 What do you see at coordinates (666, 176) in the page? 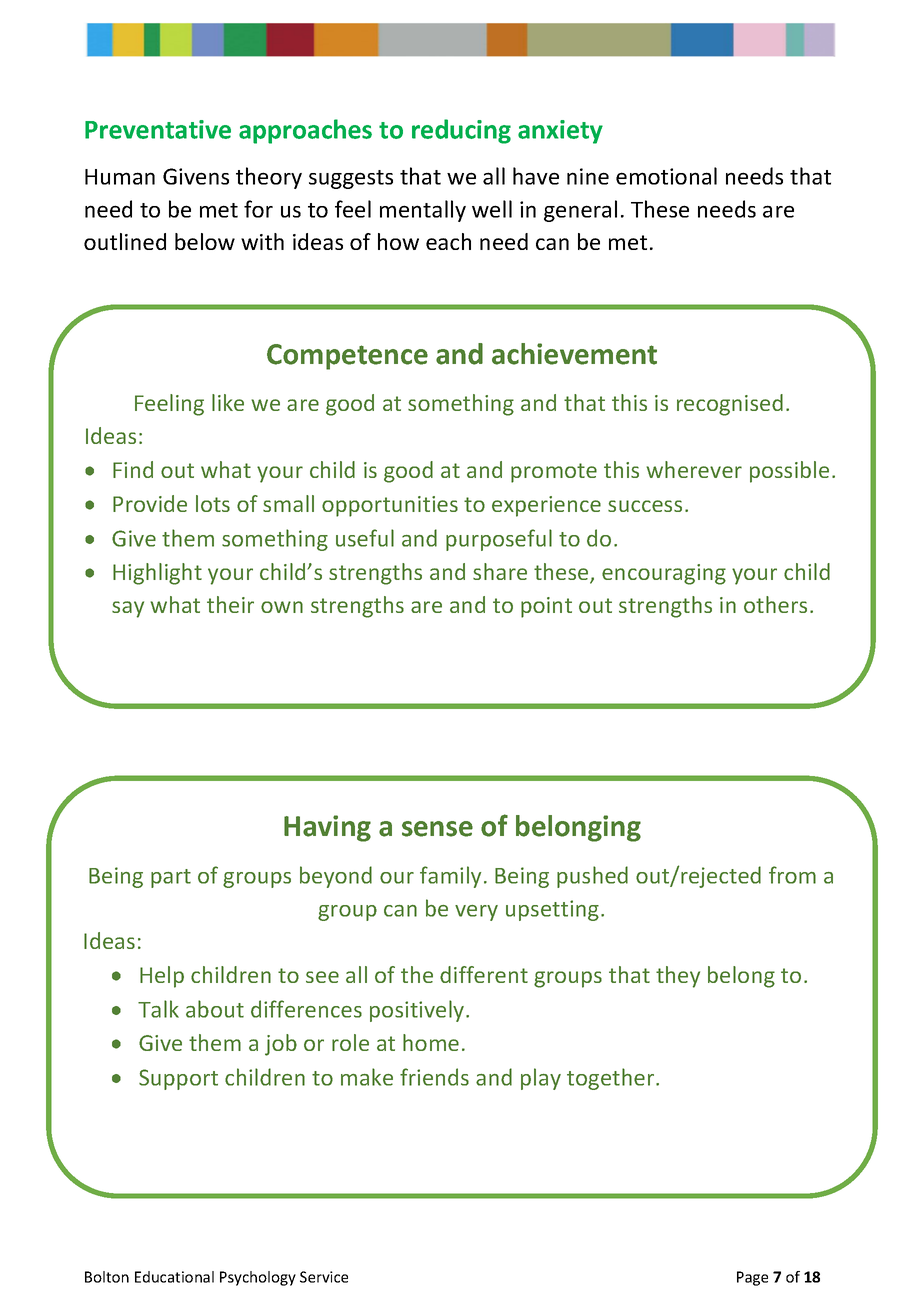
I see `emotional` at bounding box center [666, 176].
